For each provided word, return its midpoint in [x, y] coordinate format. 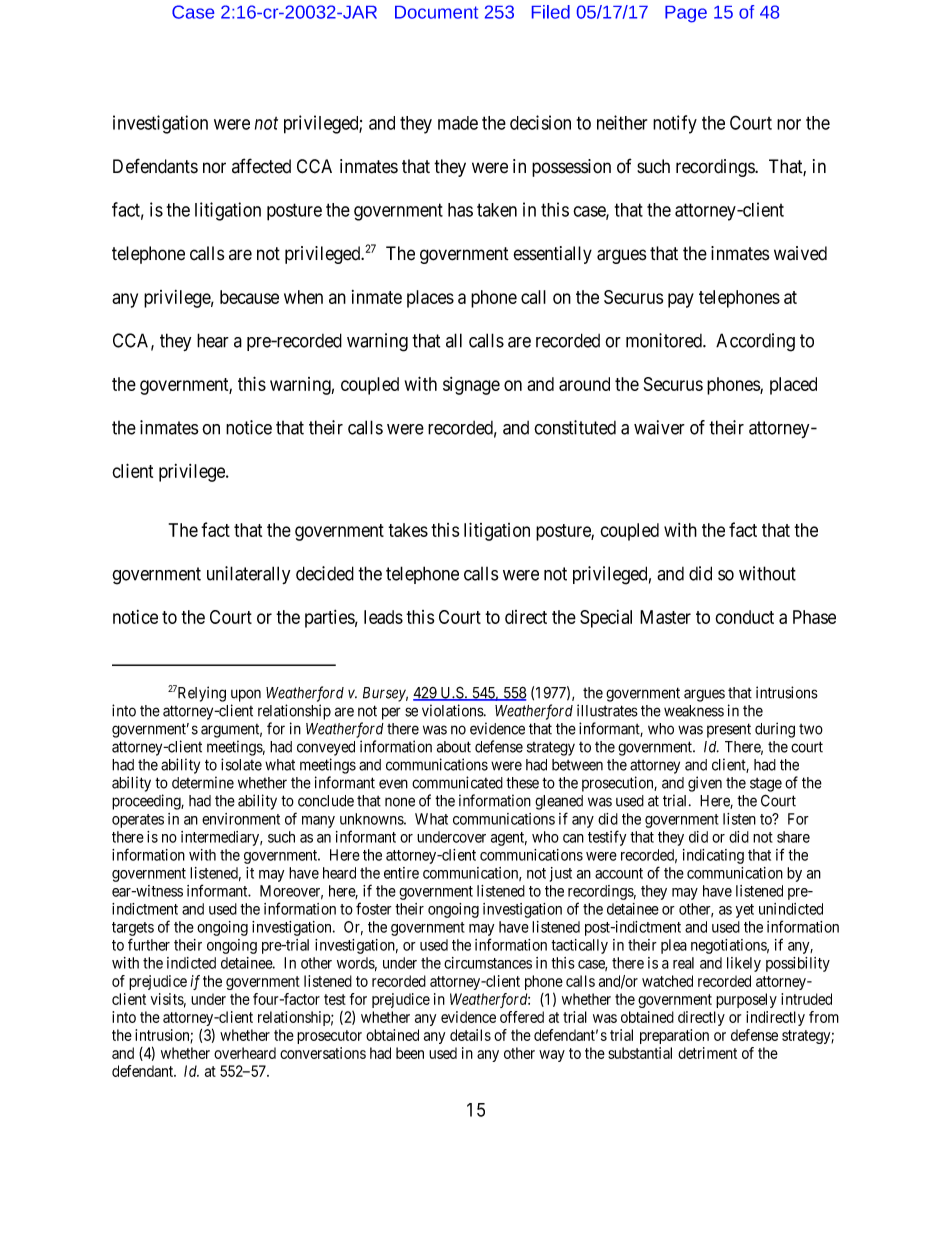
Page [686, 14]
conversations [323, 1053]
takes [408, 530]
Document [436, 12]
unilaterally [248, 575]
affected [261, 166]
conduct [744, 617]
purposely [746, 1000]
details [470, 1035]
